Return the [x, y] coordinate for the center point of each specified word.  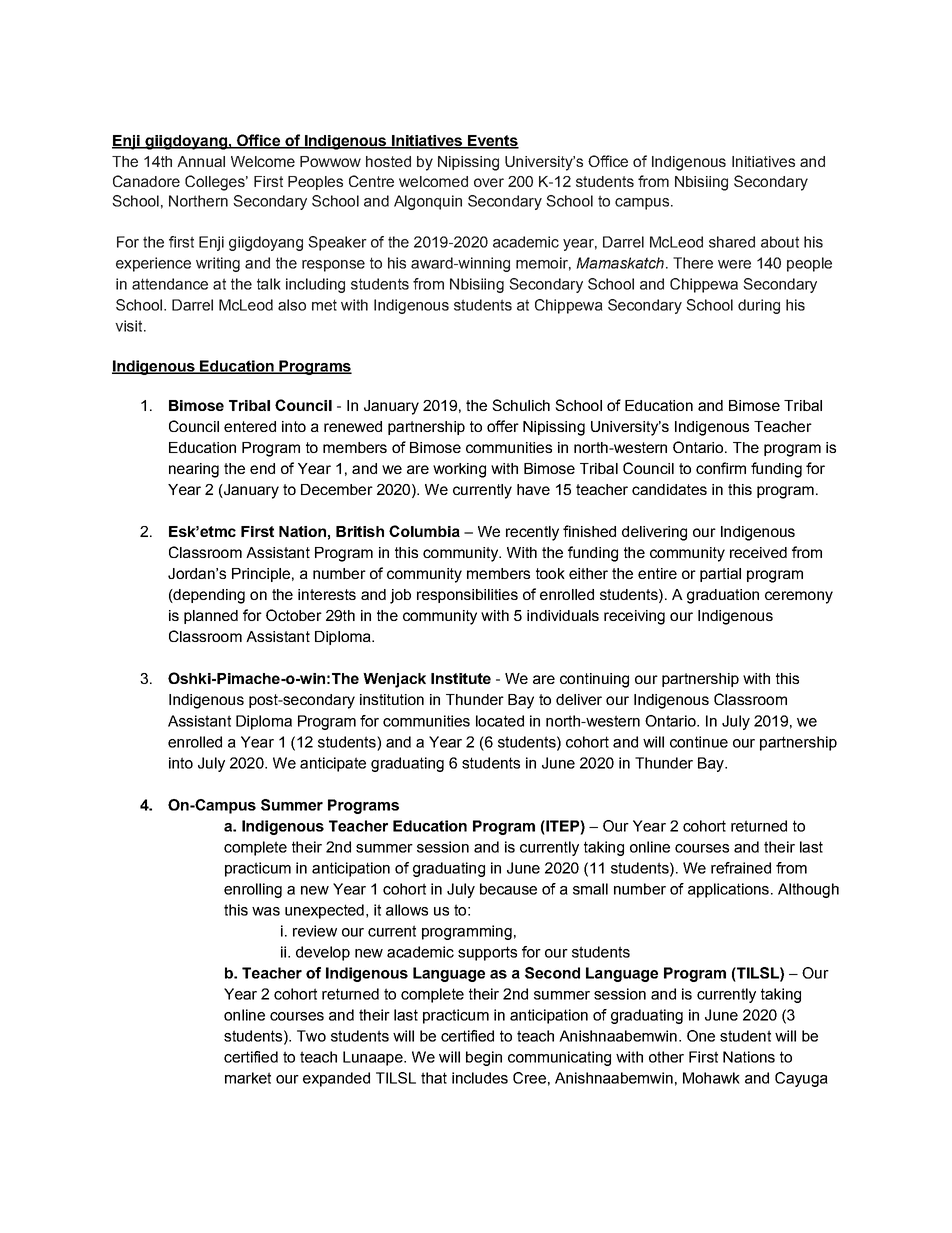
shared [732, 242]
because [508, 889]
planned [211, 617]
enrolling [253, 890]
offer [503, 426]
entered [250, 426]
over [489, 182]
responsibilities [467, 596]
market [248, 1078]
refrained [741, 868]
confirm [721, 468]
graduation [723, 596]
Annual [201, 161]
